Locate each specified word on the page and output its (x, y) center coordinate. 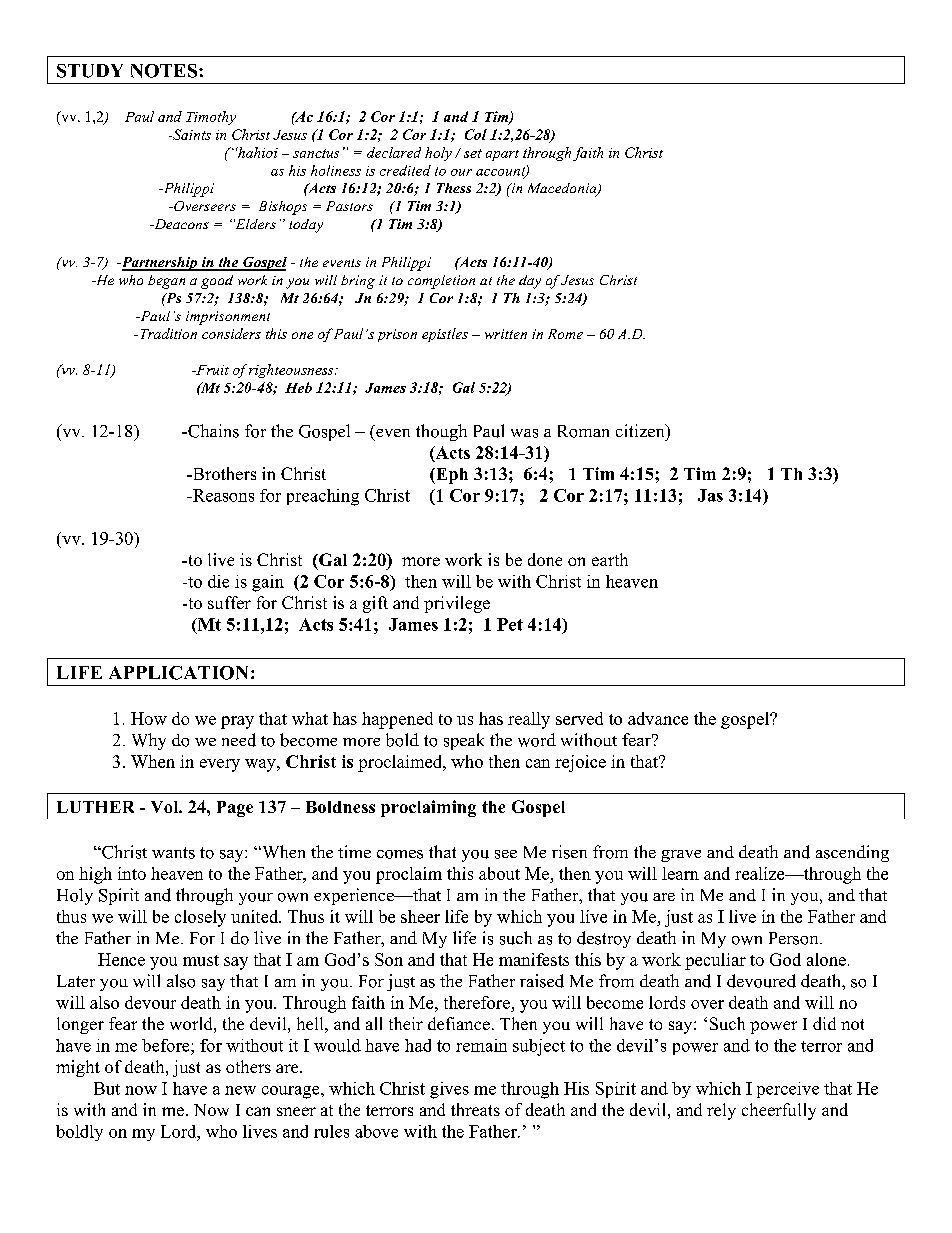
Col (476, 134)
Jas (710, 495)
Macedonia (563, 189)
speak (464, 741)
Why (149, 741)
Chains (212, 431)
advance (658, 718)
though (441, 432)
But (107, 1088)
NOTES (165, 71)
